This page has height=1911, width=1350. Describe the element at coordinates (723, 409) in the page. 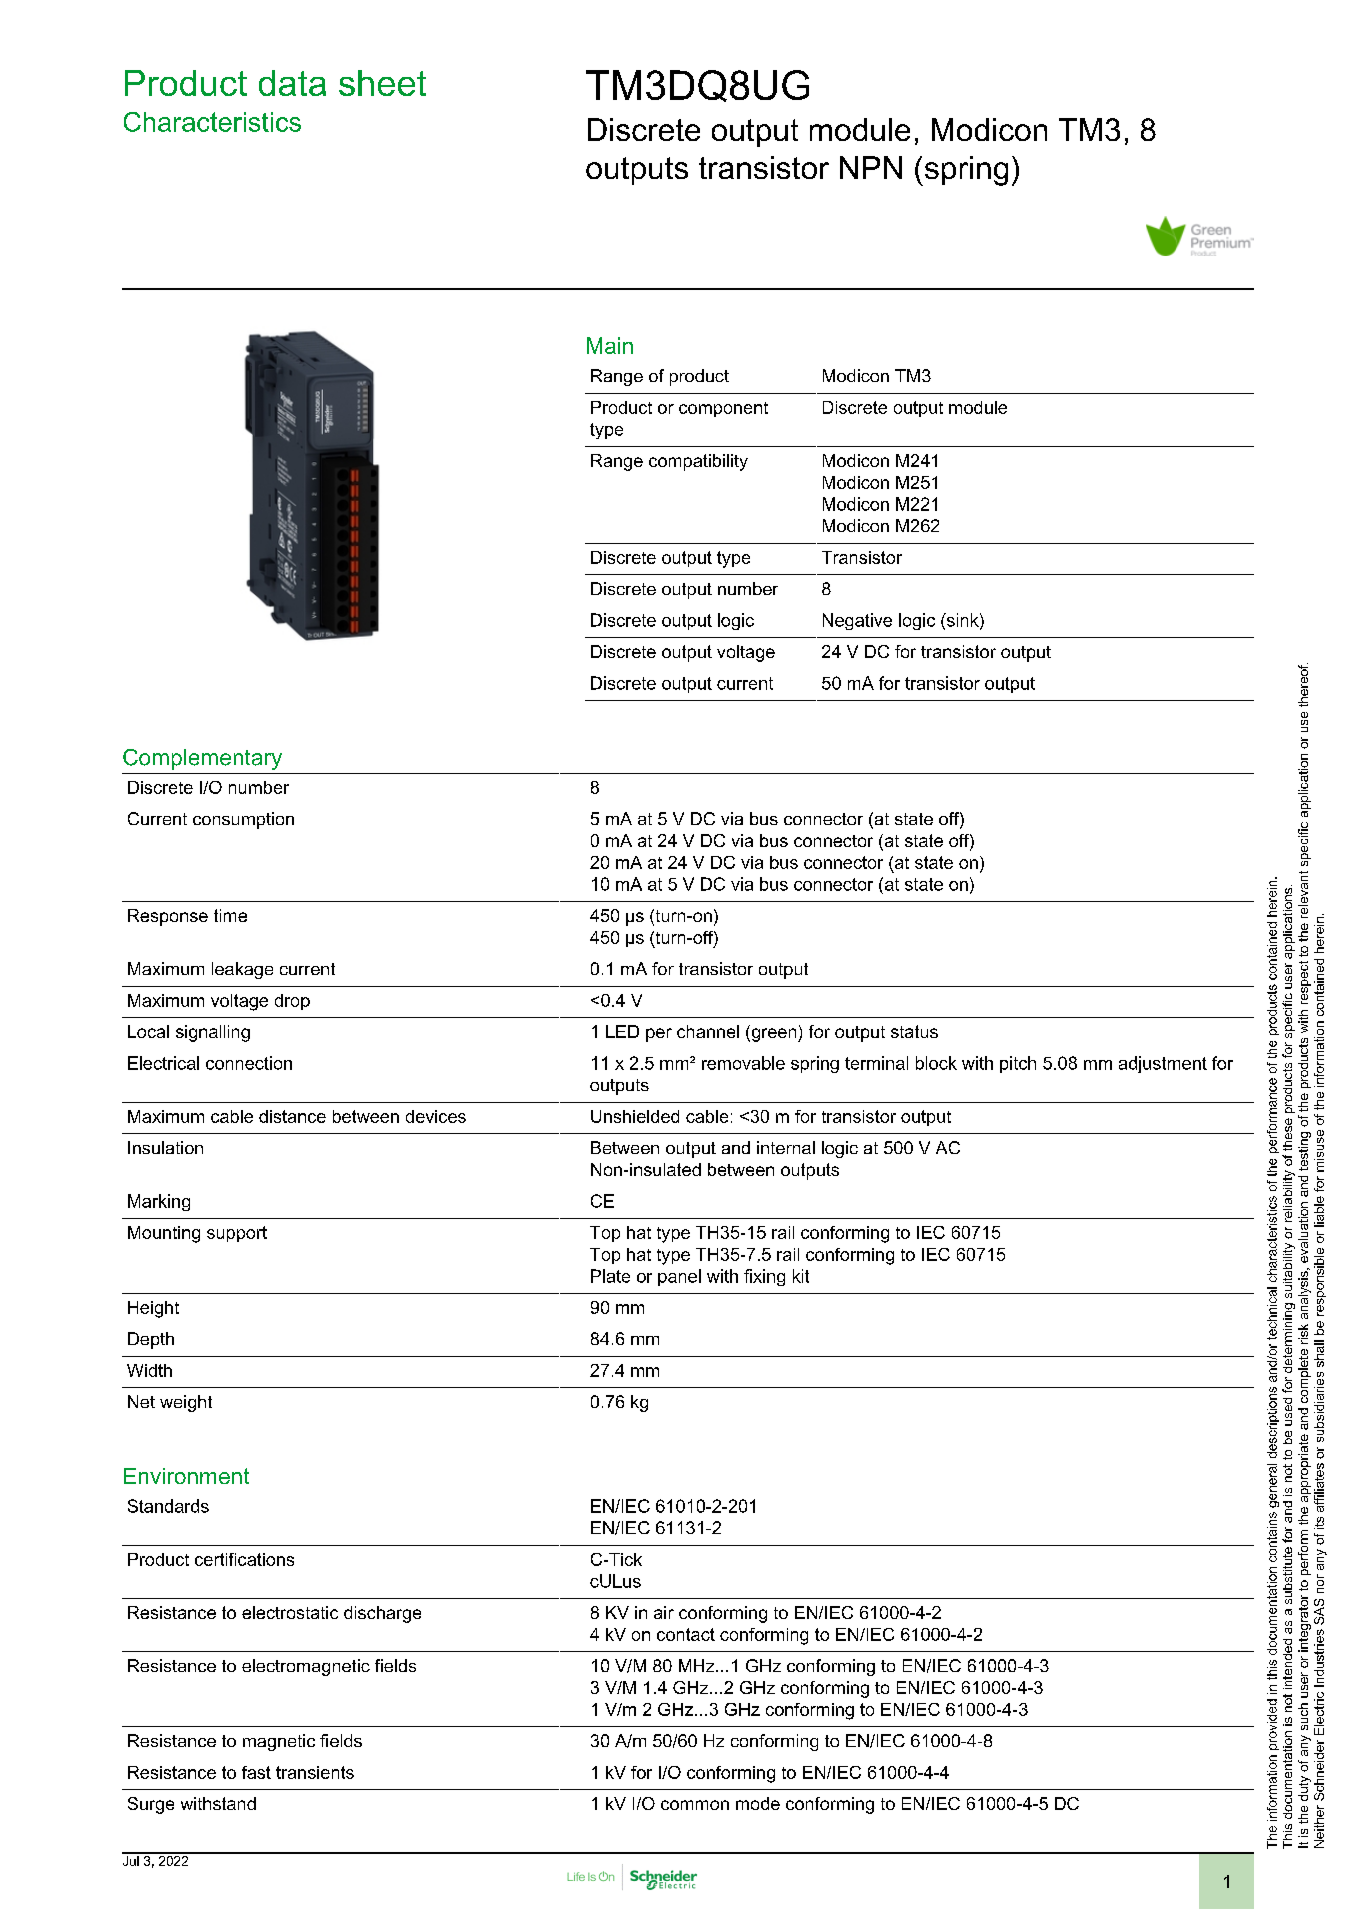

I see `component` at that location.
